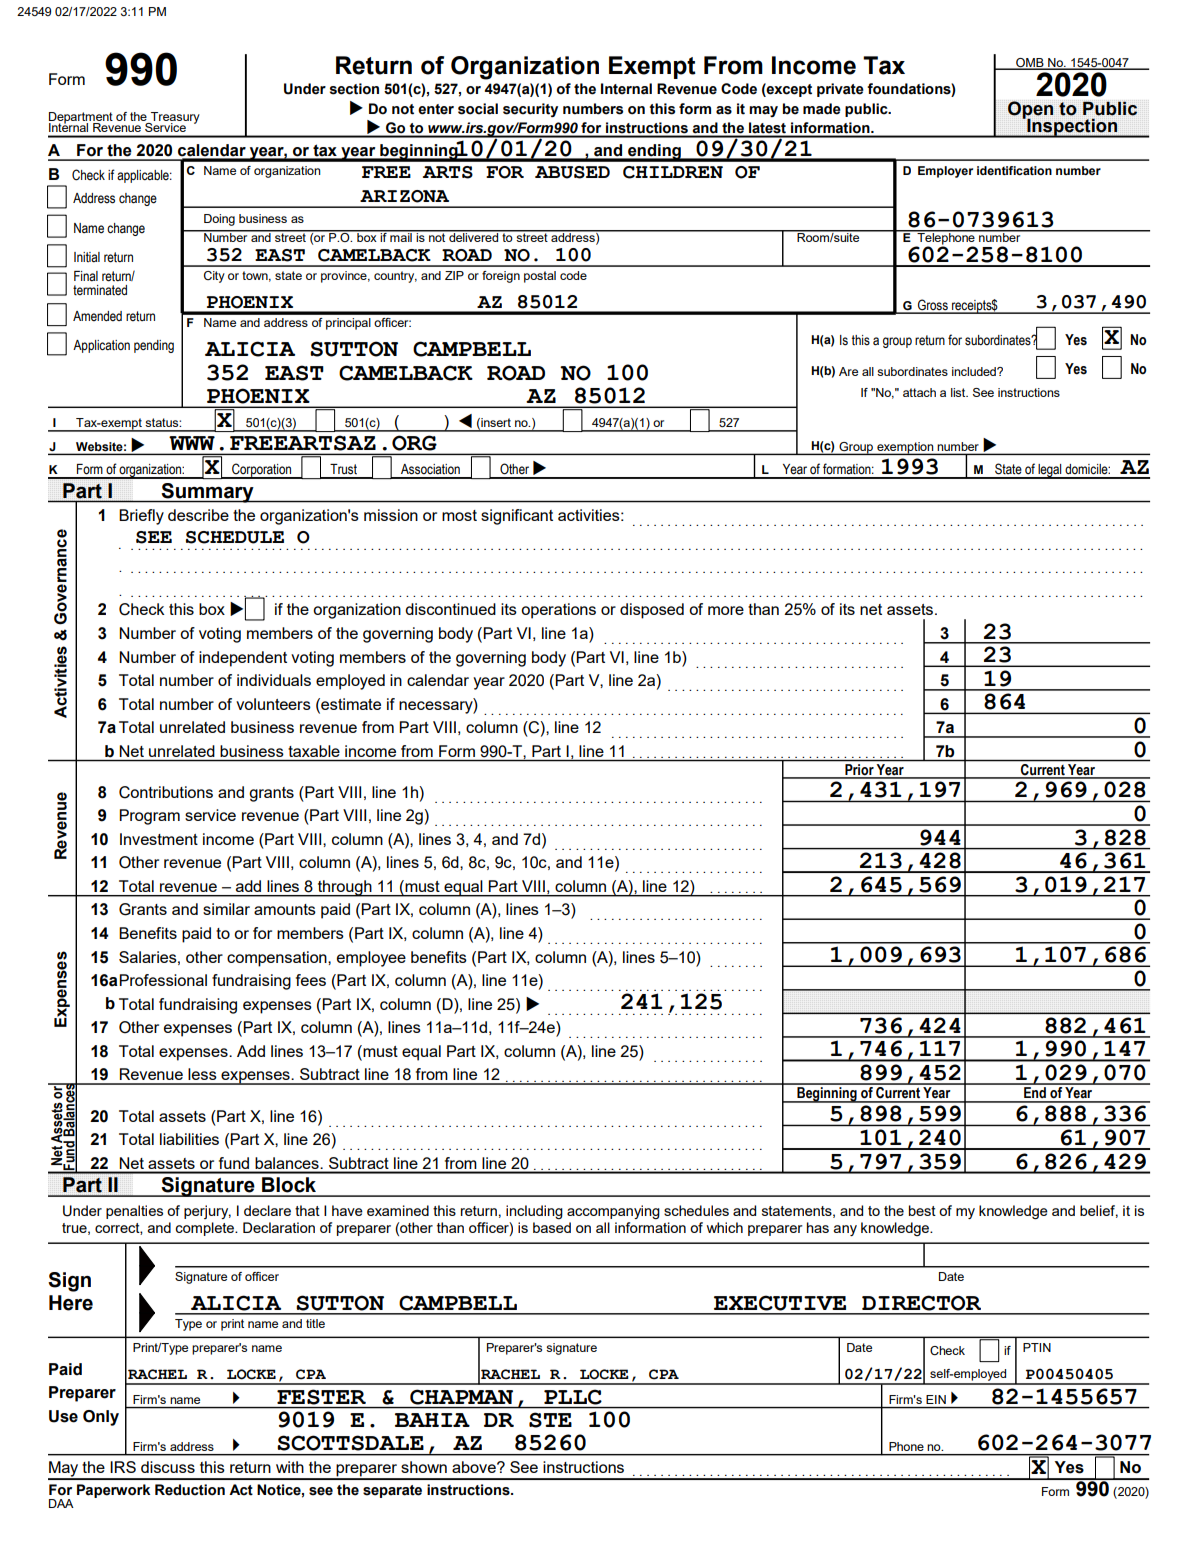 Image resolution: width=1201 pixels, height=1554 pixels. Describe the element at coordinates (530, 110) in the screenshot. I see `security` at that location.
